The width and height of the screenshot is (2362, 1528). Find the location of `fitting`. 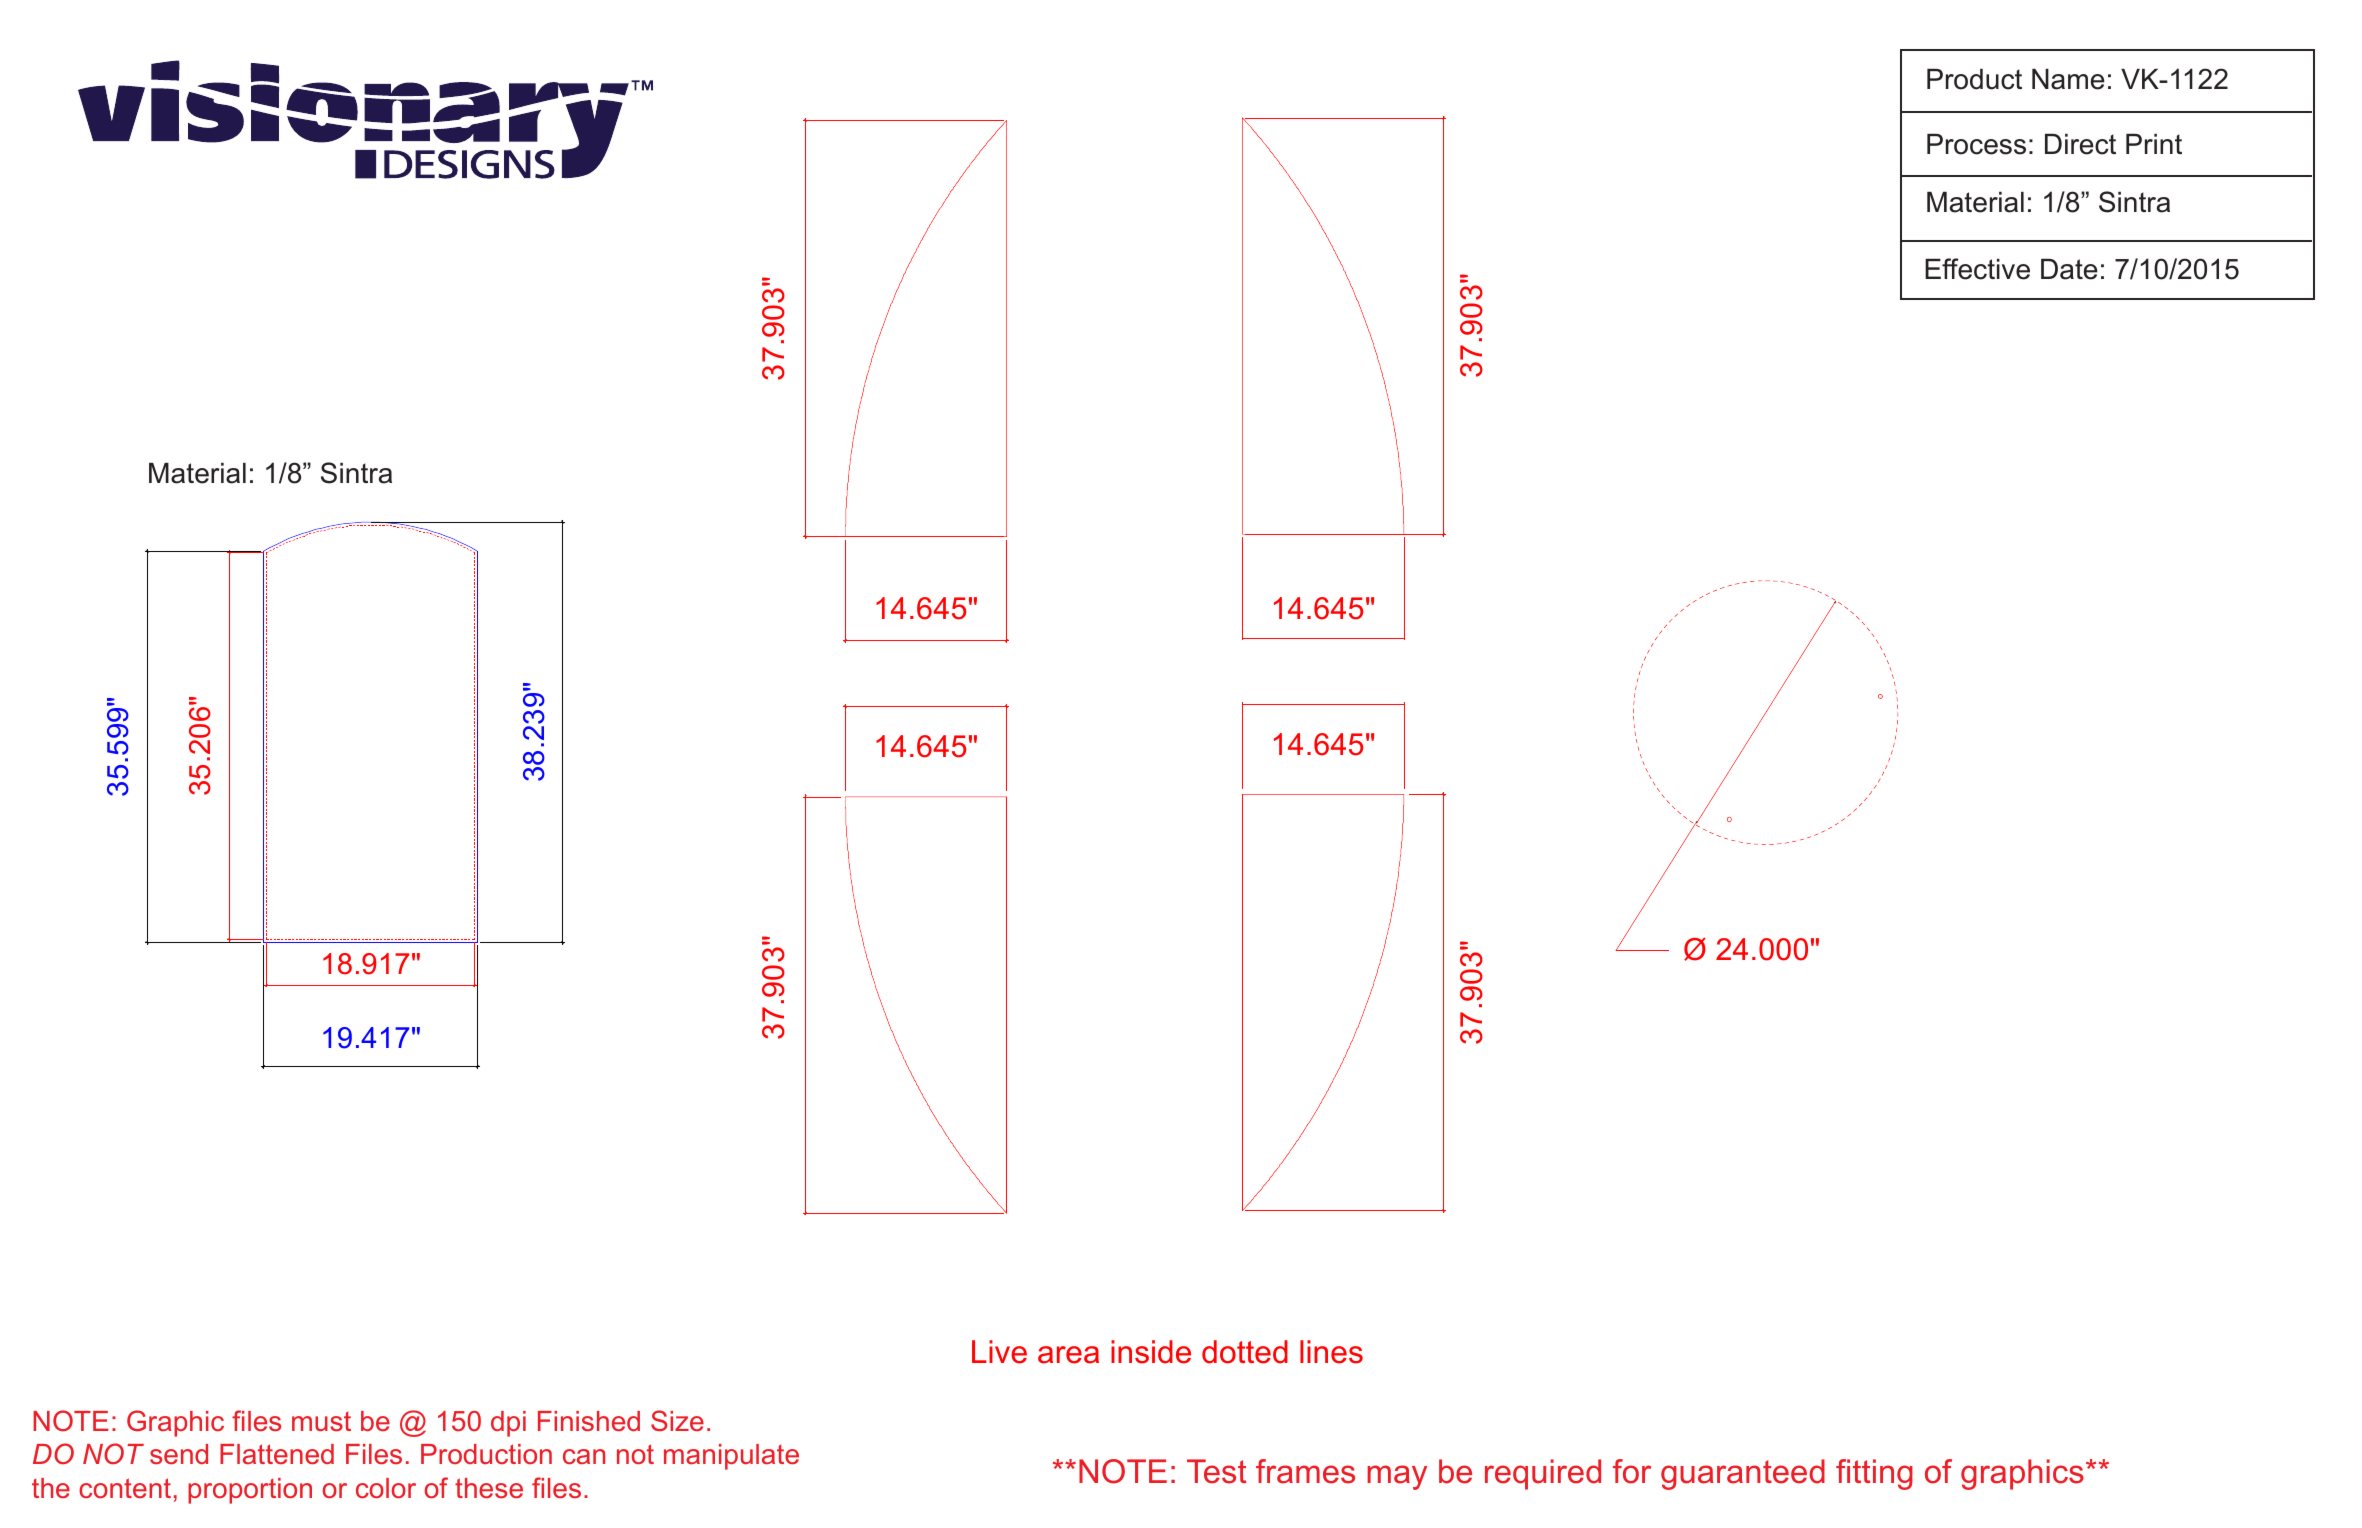

fitting is located at coordinates (1874, 1474).
